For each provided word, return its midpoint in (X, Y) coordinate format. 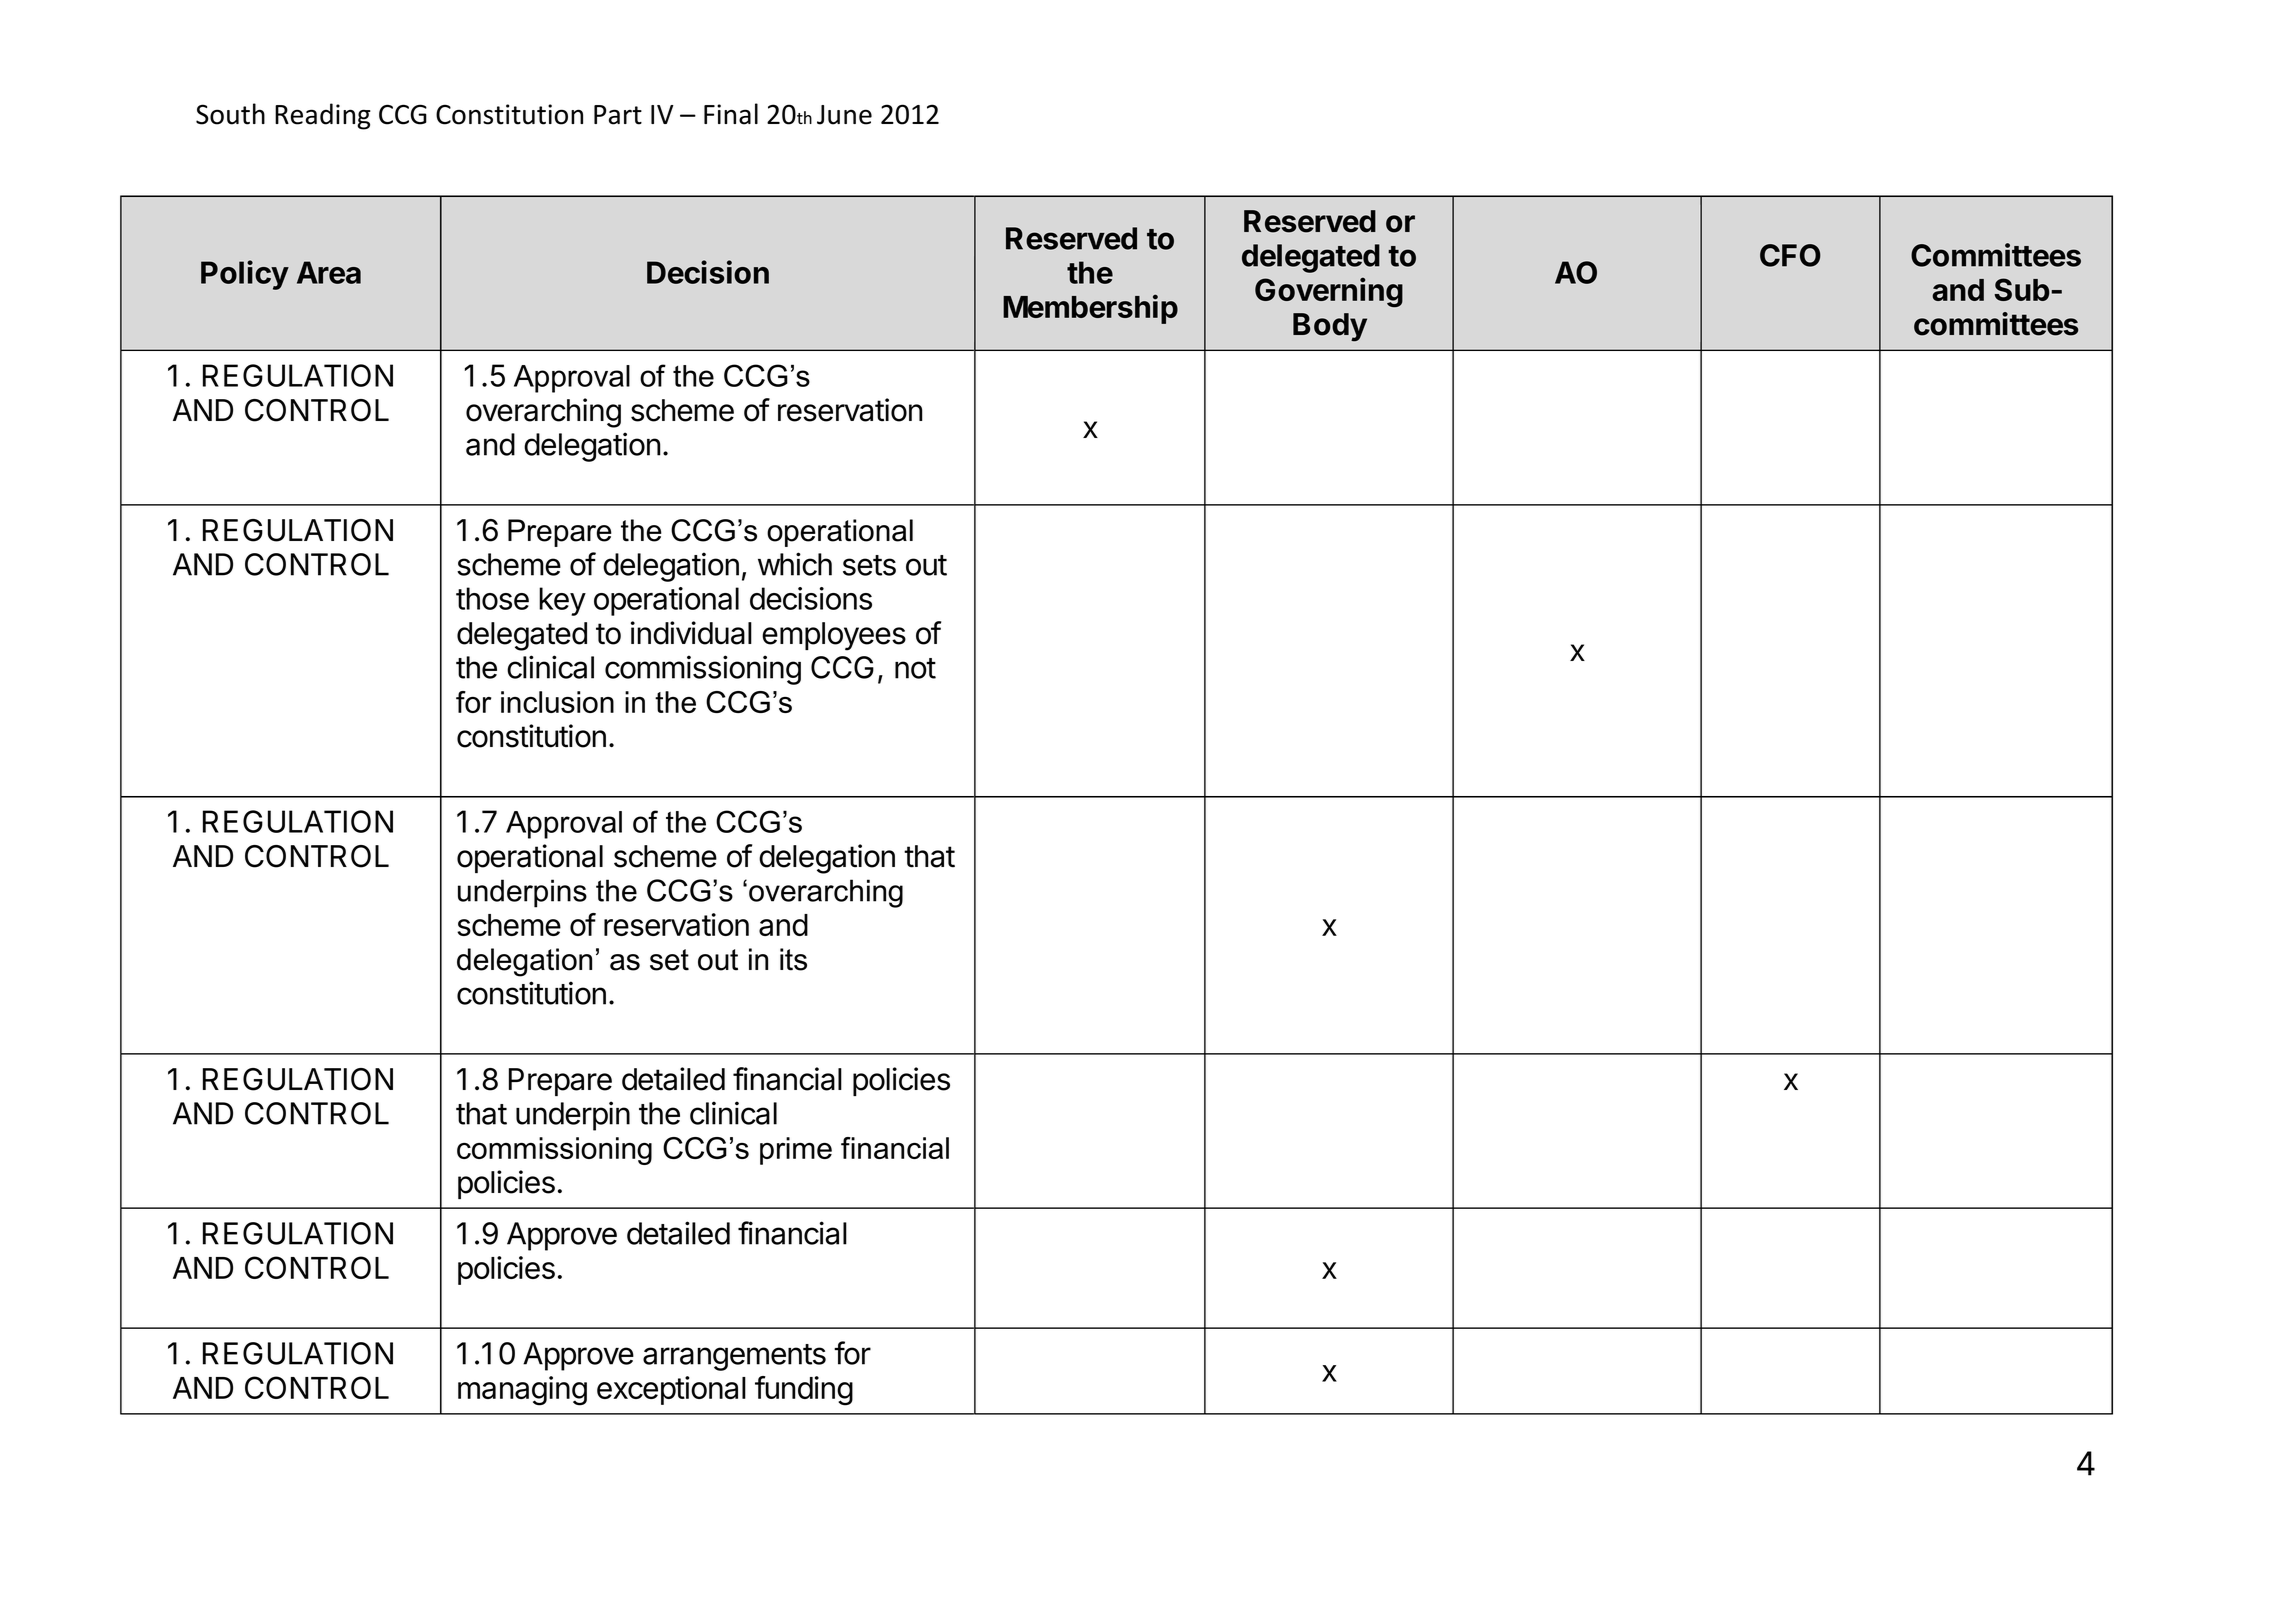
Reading (323, 116)
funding (804, 1391)
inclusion (557, 702)
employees (834, 636)
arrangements (734, 1357)
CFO (1790, 255)
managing (522, 1391)
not (915, 668)
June (844, 115)
